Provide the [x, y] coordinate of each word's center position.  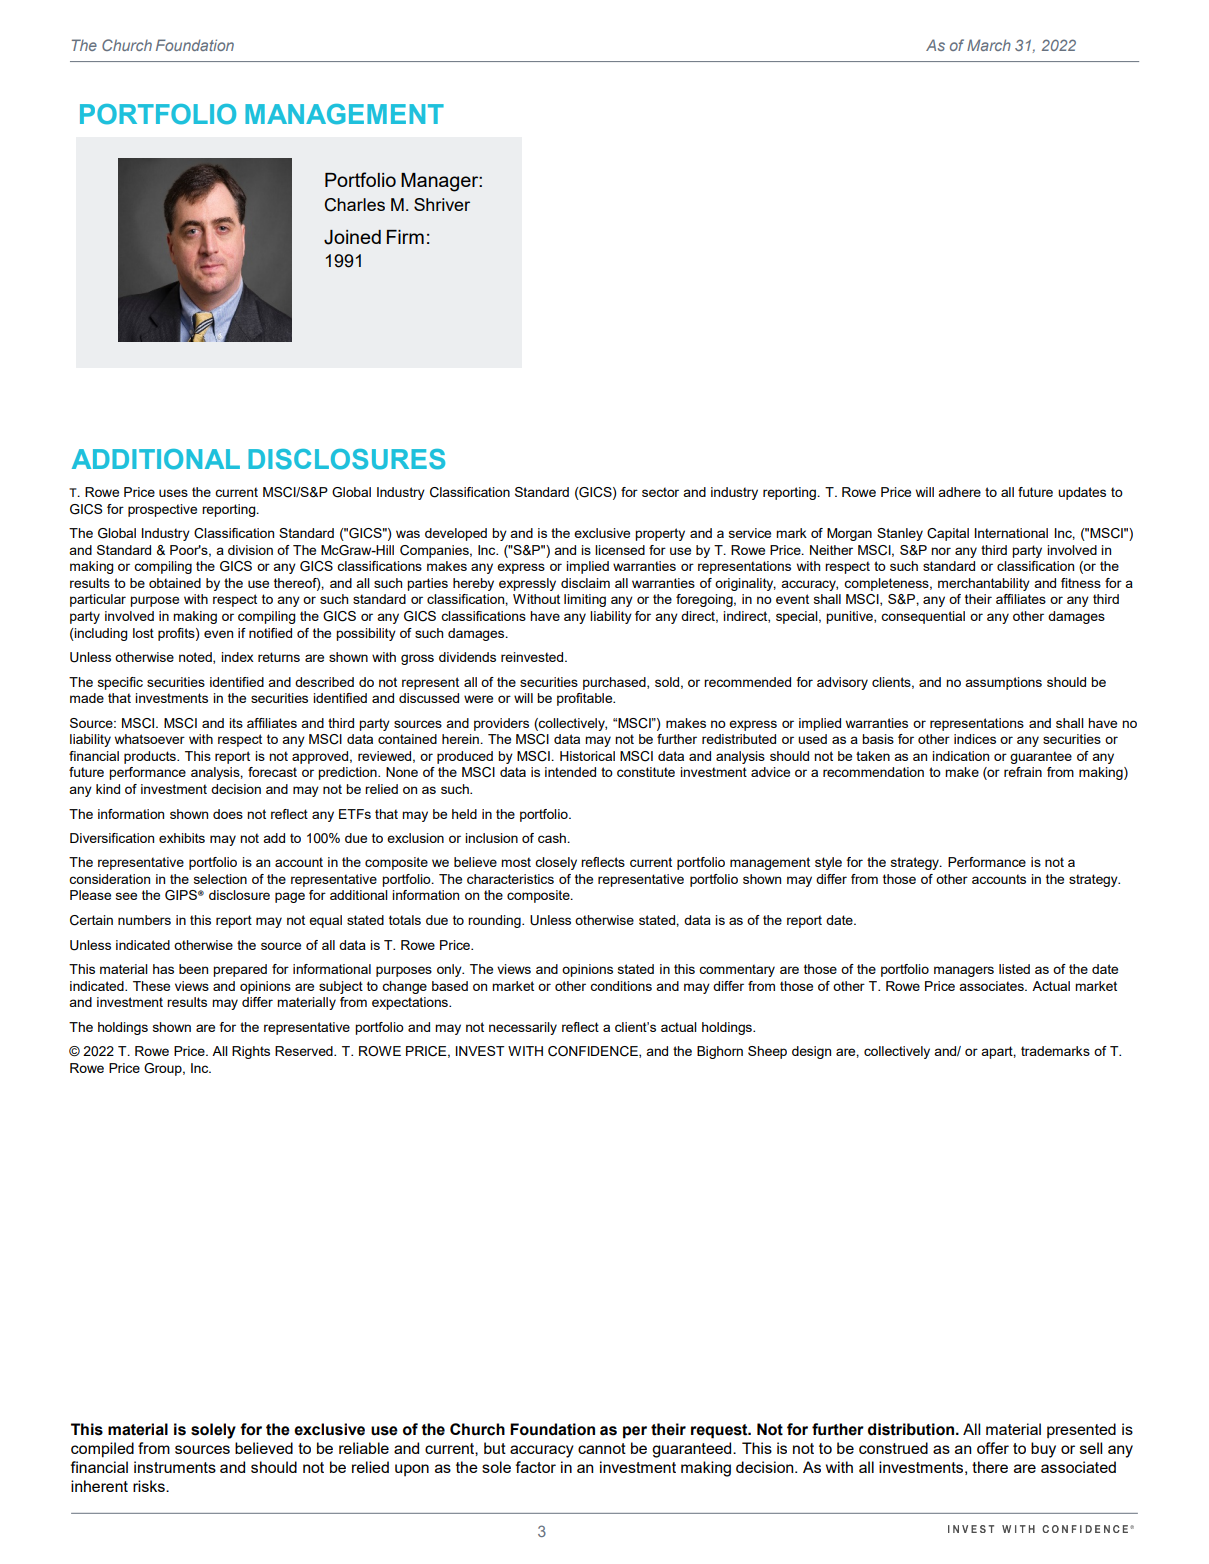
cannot [602, 1448]
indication [960, 756]
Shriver [442, 204]
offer [993, 1448]
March [989, 45]
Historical [587, 756]
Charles [354, 205]
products [151, 757]
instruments [175, 1467]
